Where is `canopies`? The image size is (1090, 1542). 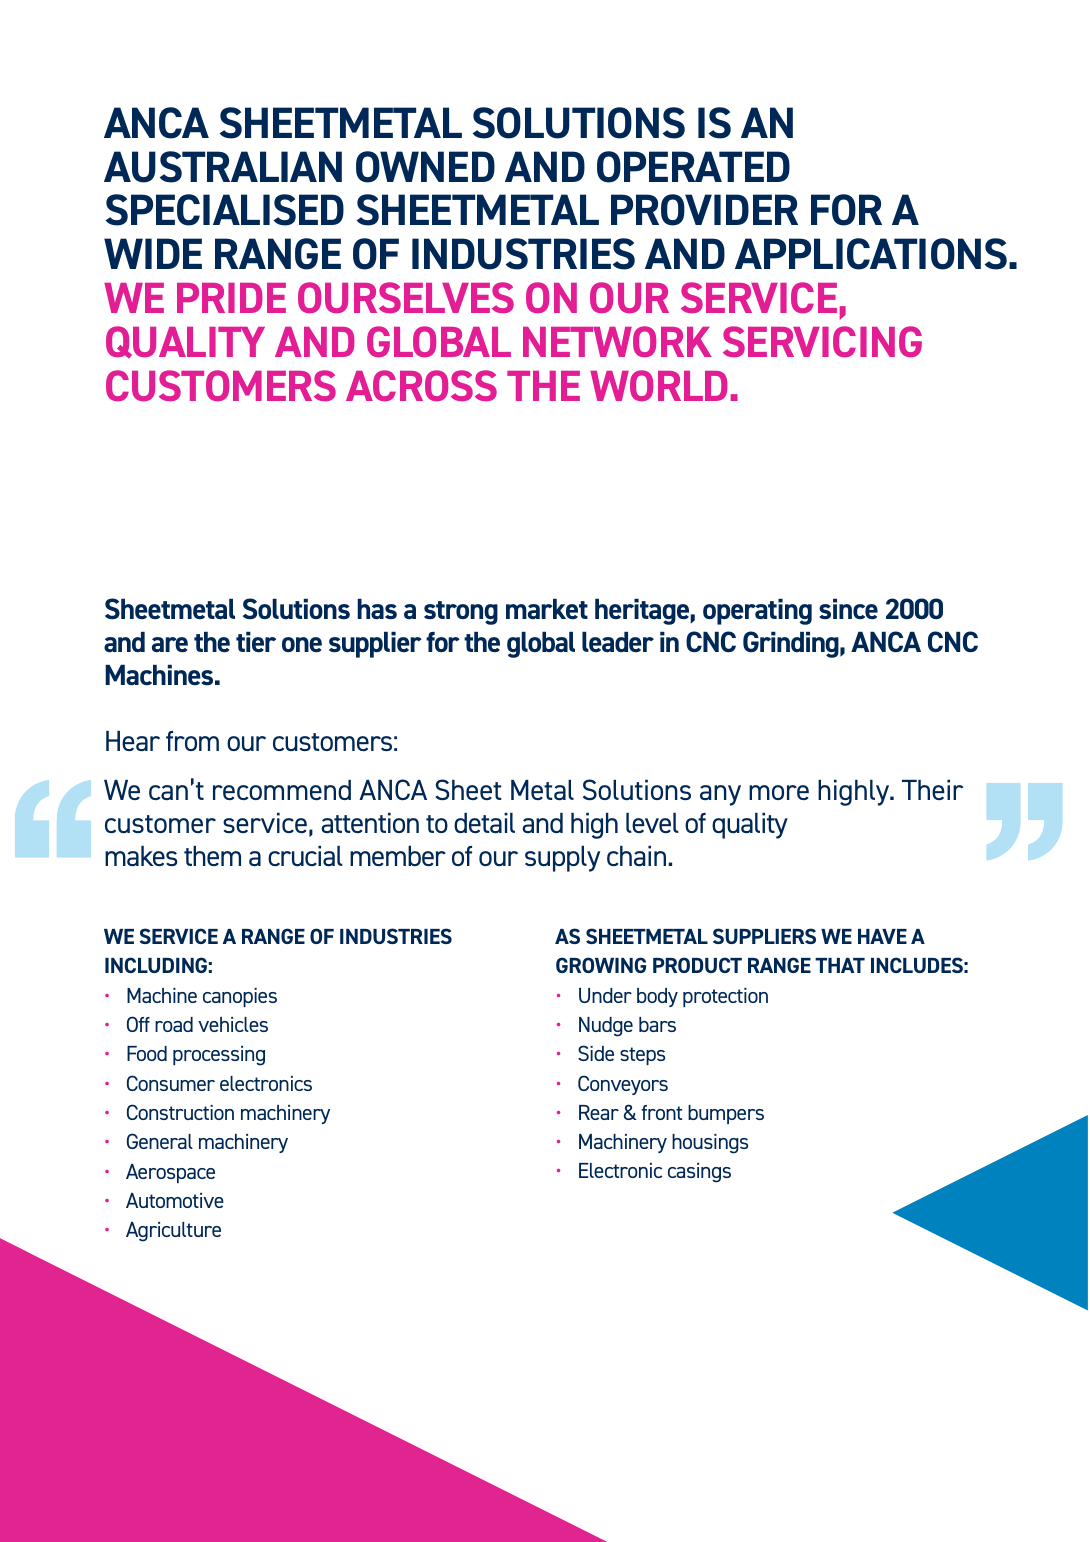 canopies is located at coordinates (240, 997).
